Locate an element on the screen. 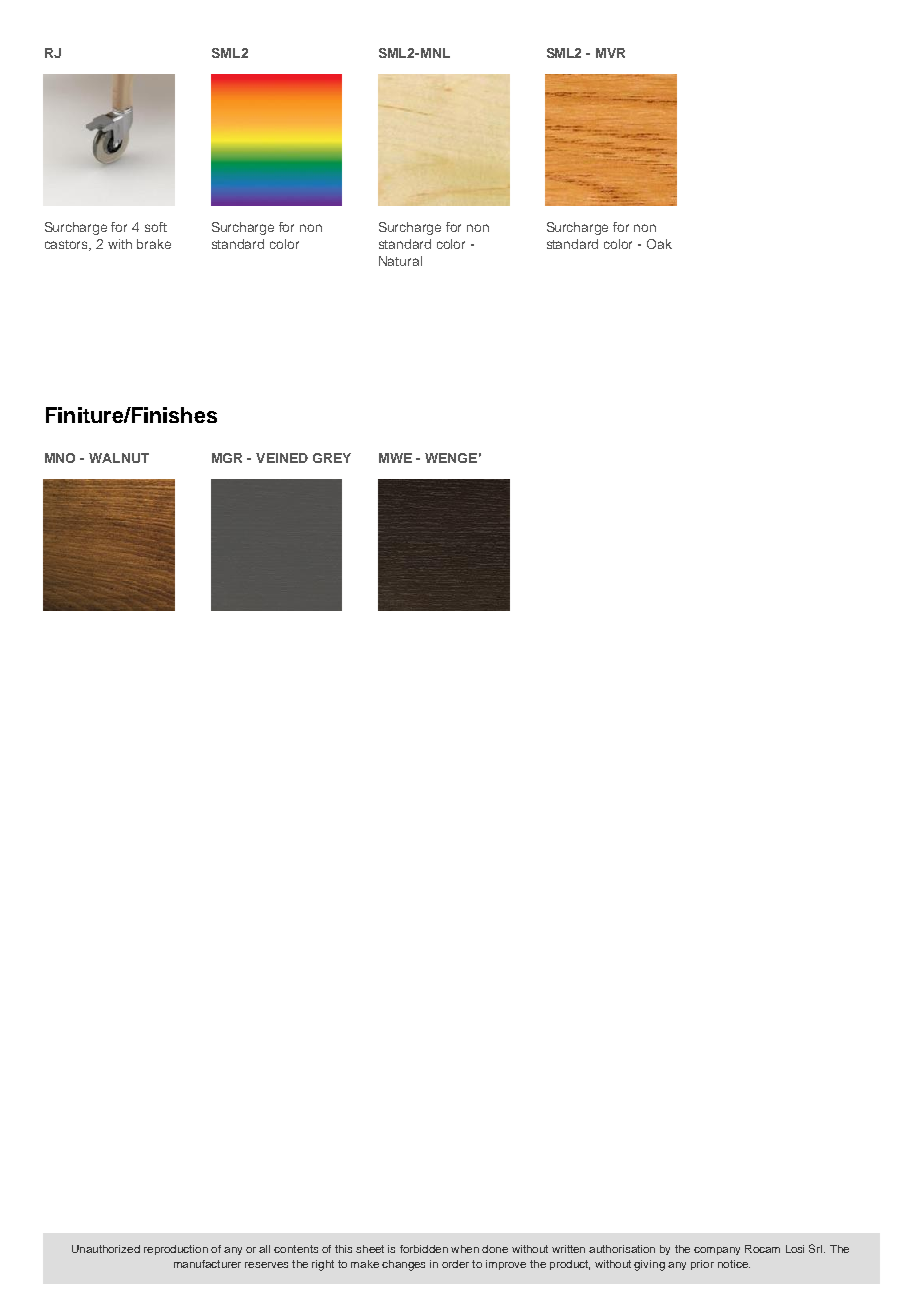 The height and width of the screenshot is (1308, 924). Oak is located at coordinates (659, 244).
